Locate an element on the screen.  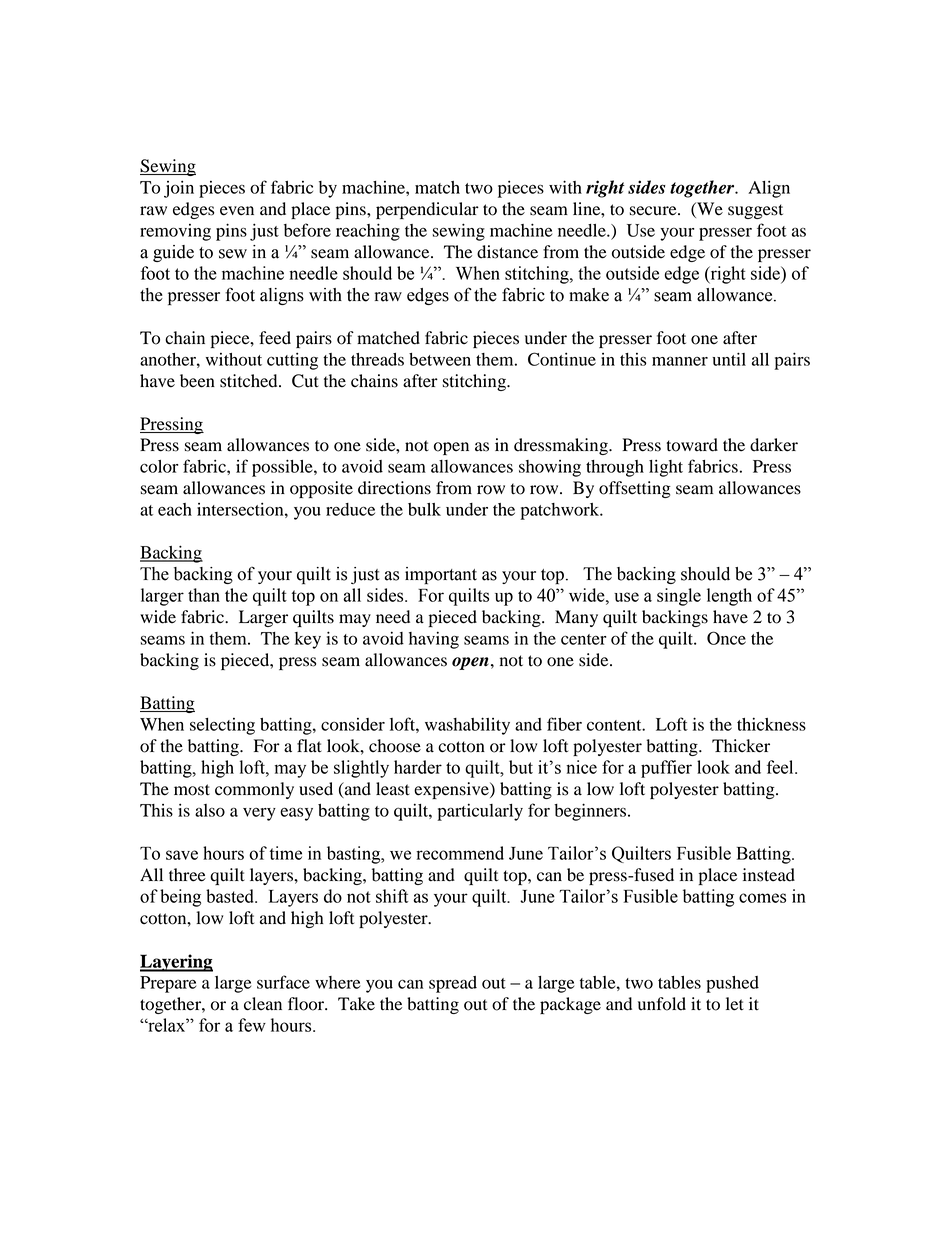
important is located at coordinates (441, 575).
